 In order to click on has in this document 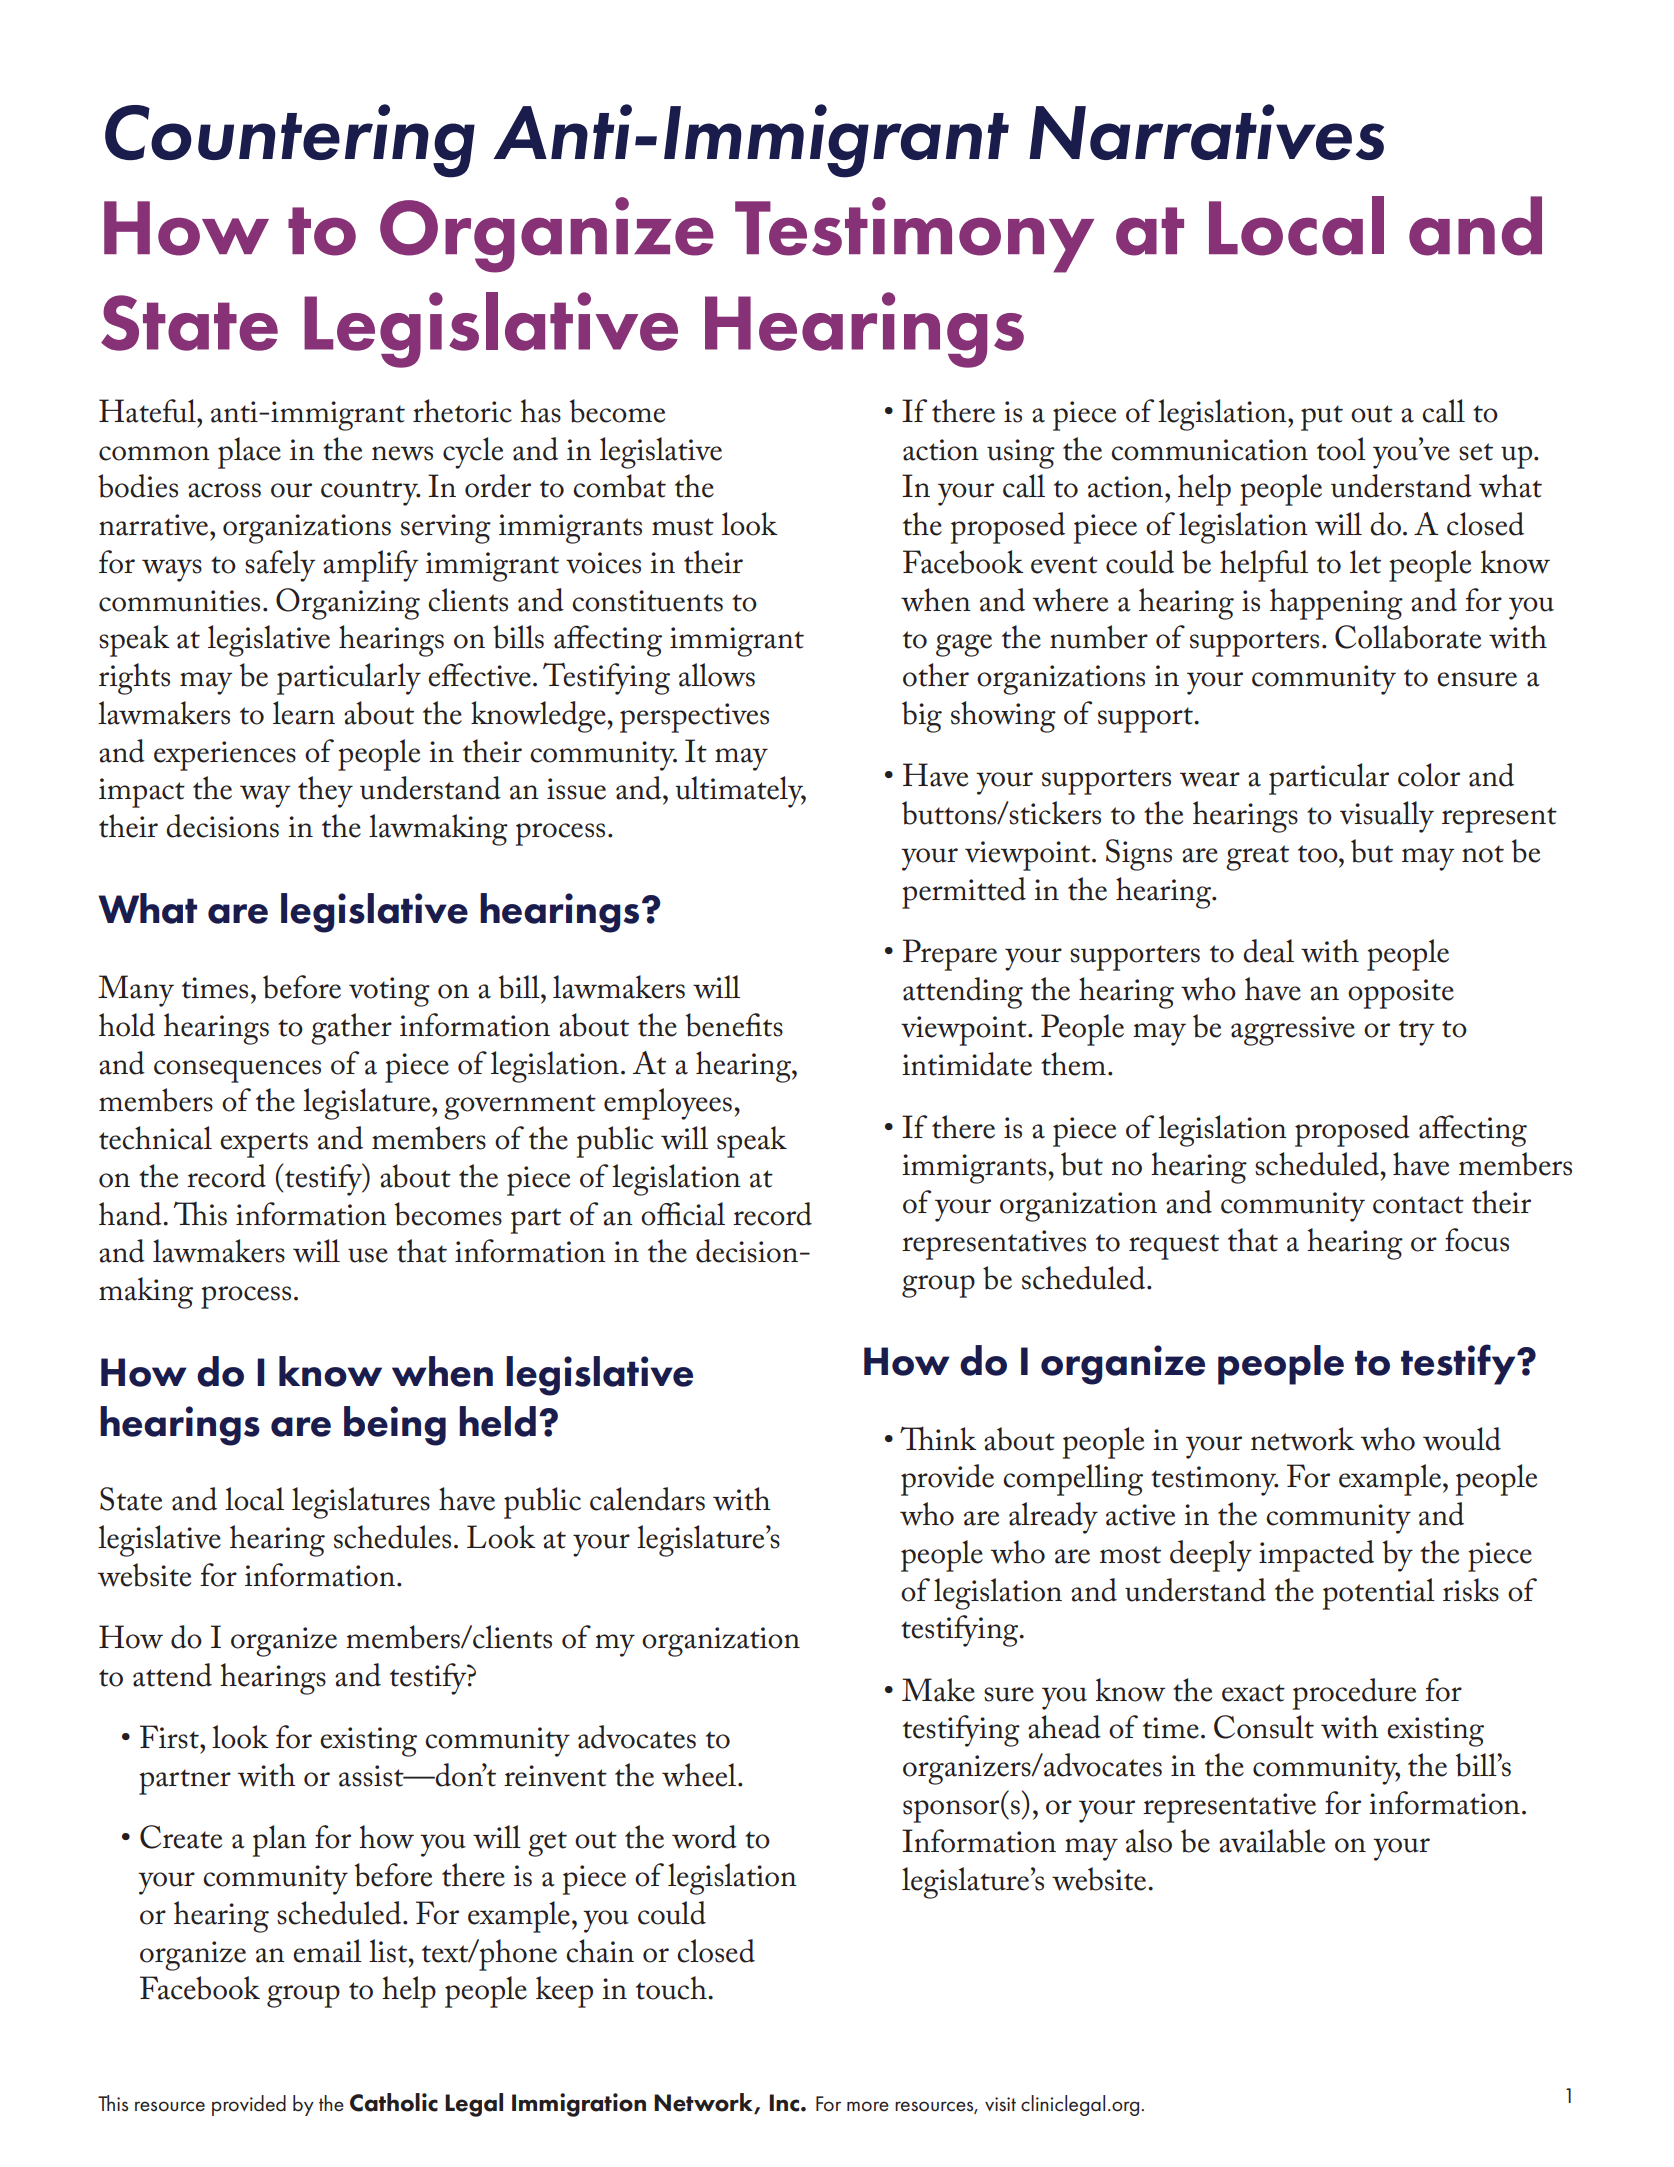, I will do `click(540, 411)`.
